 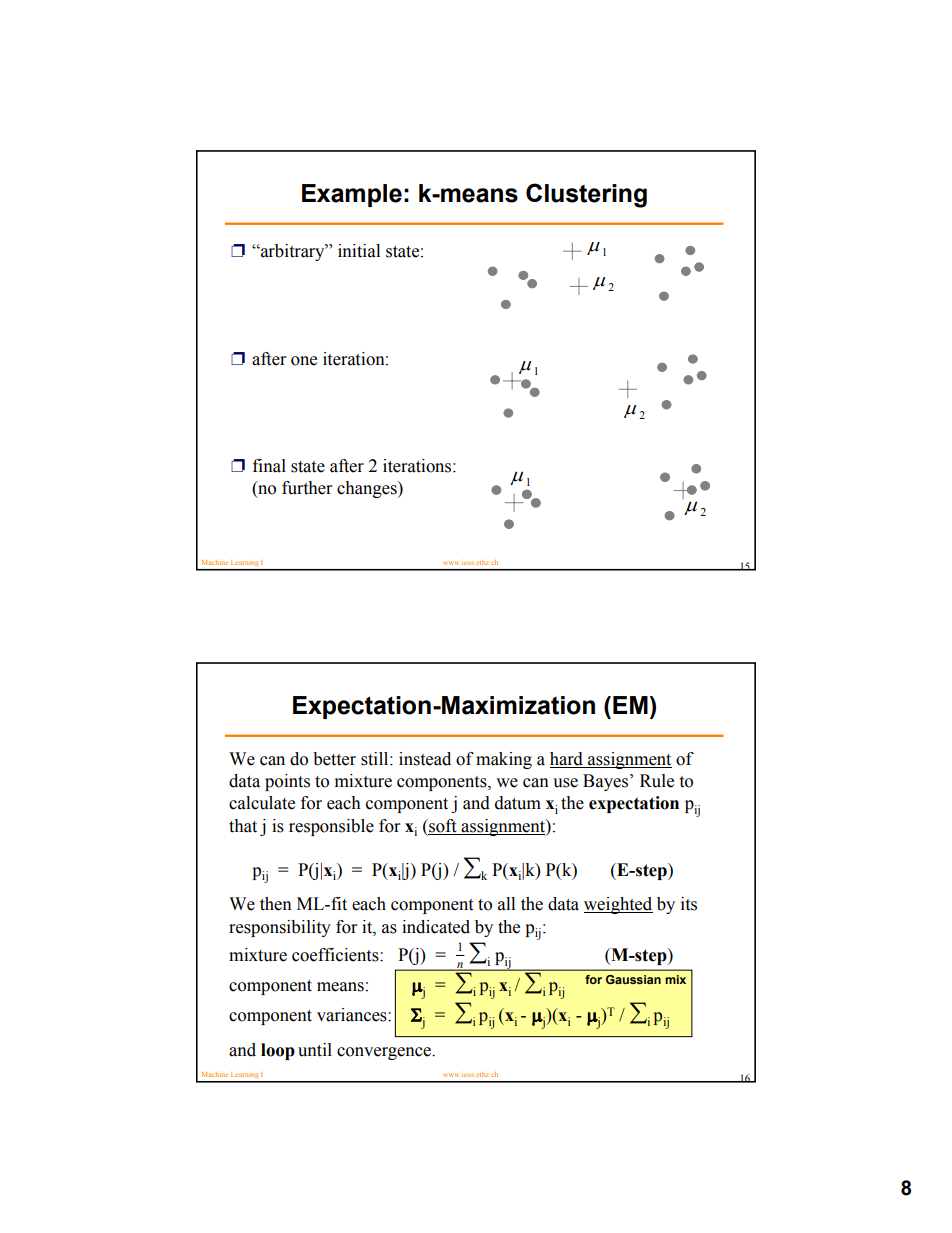 I want to click on instead, so click(x=425, y=759).
